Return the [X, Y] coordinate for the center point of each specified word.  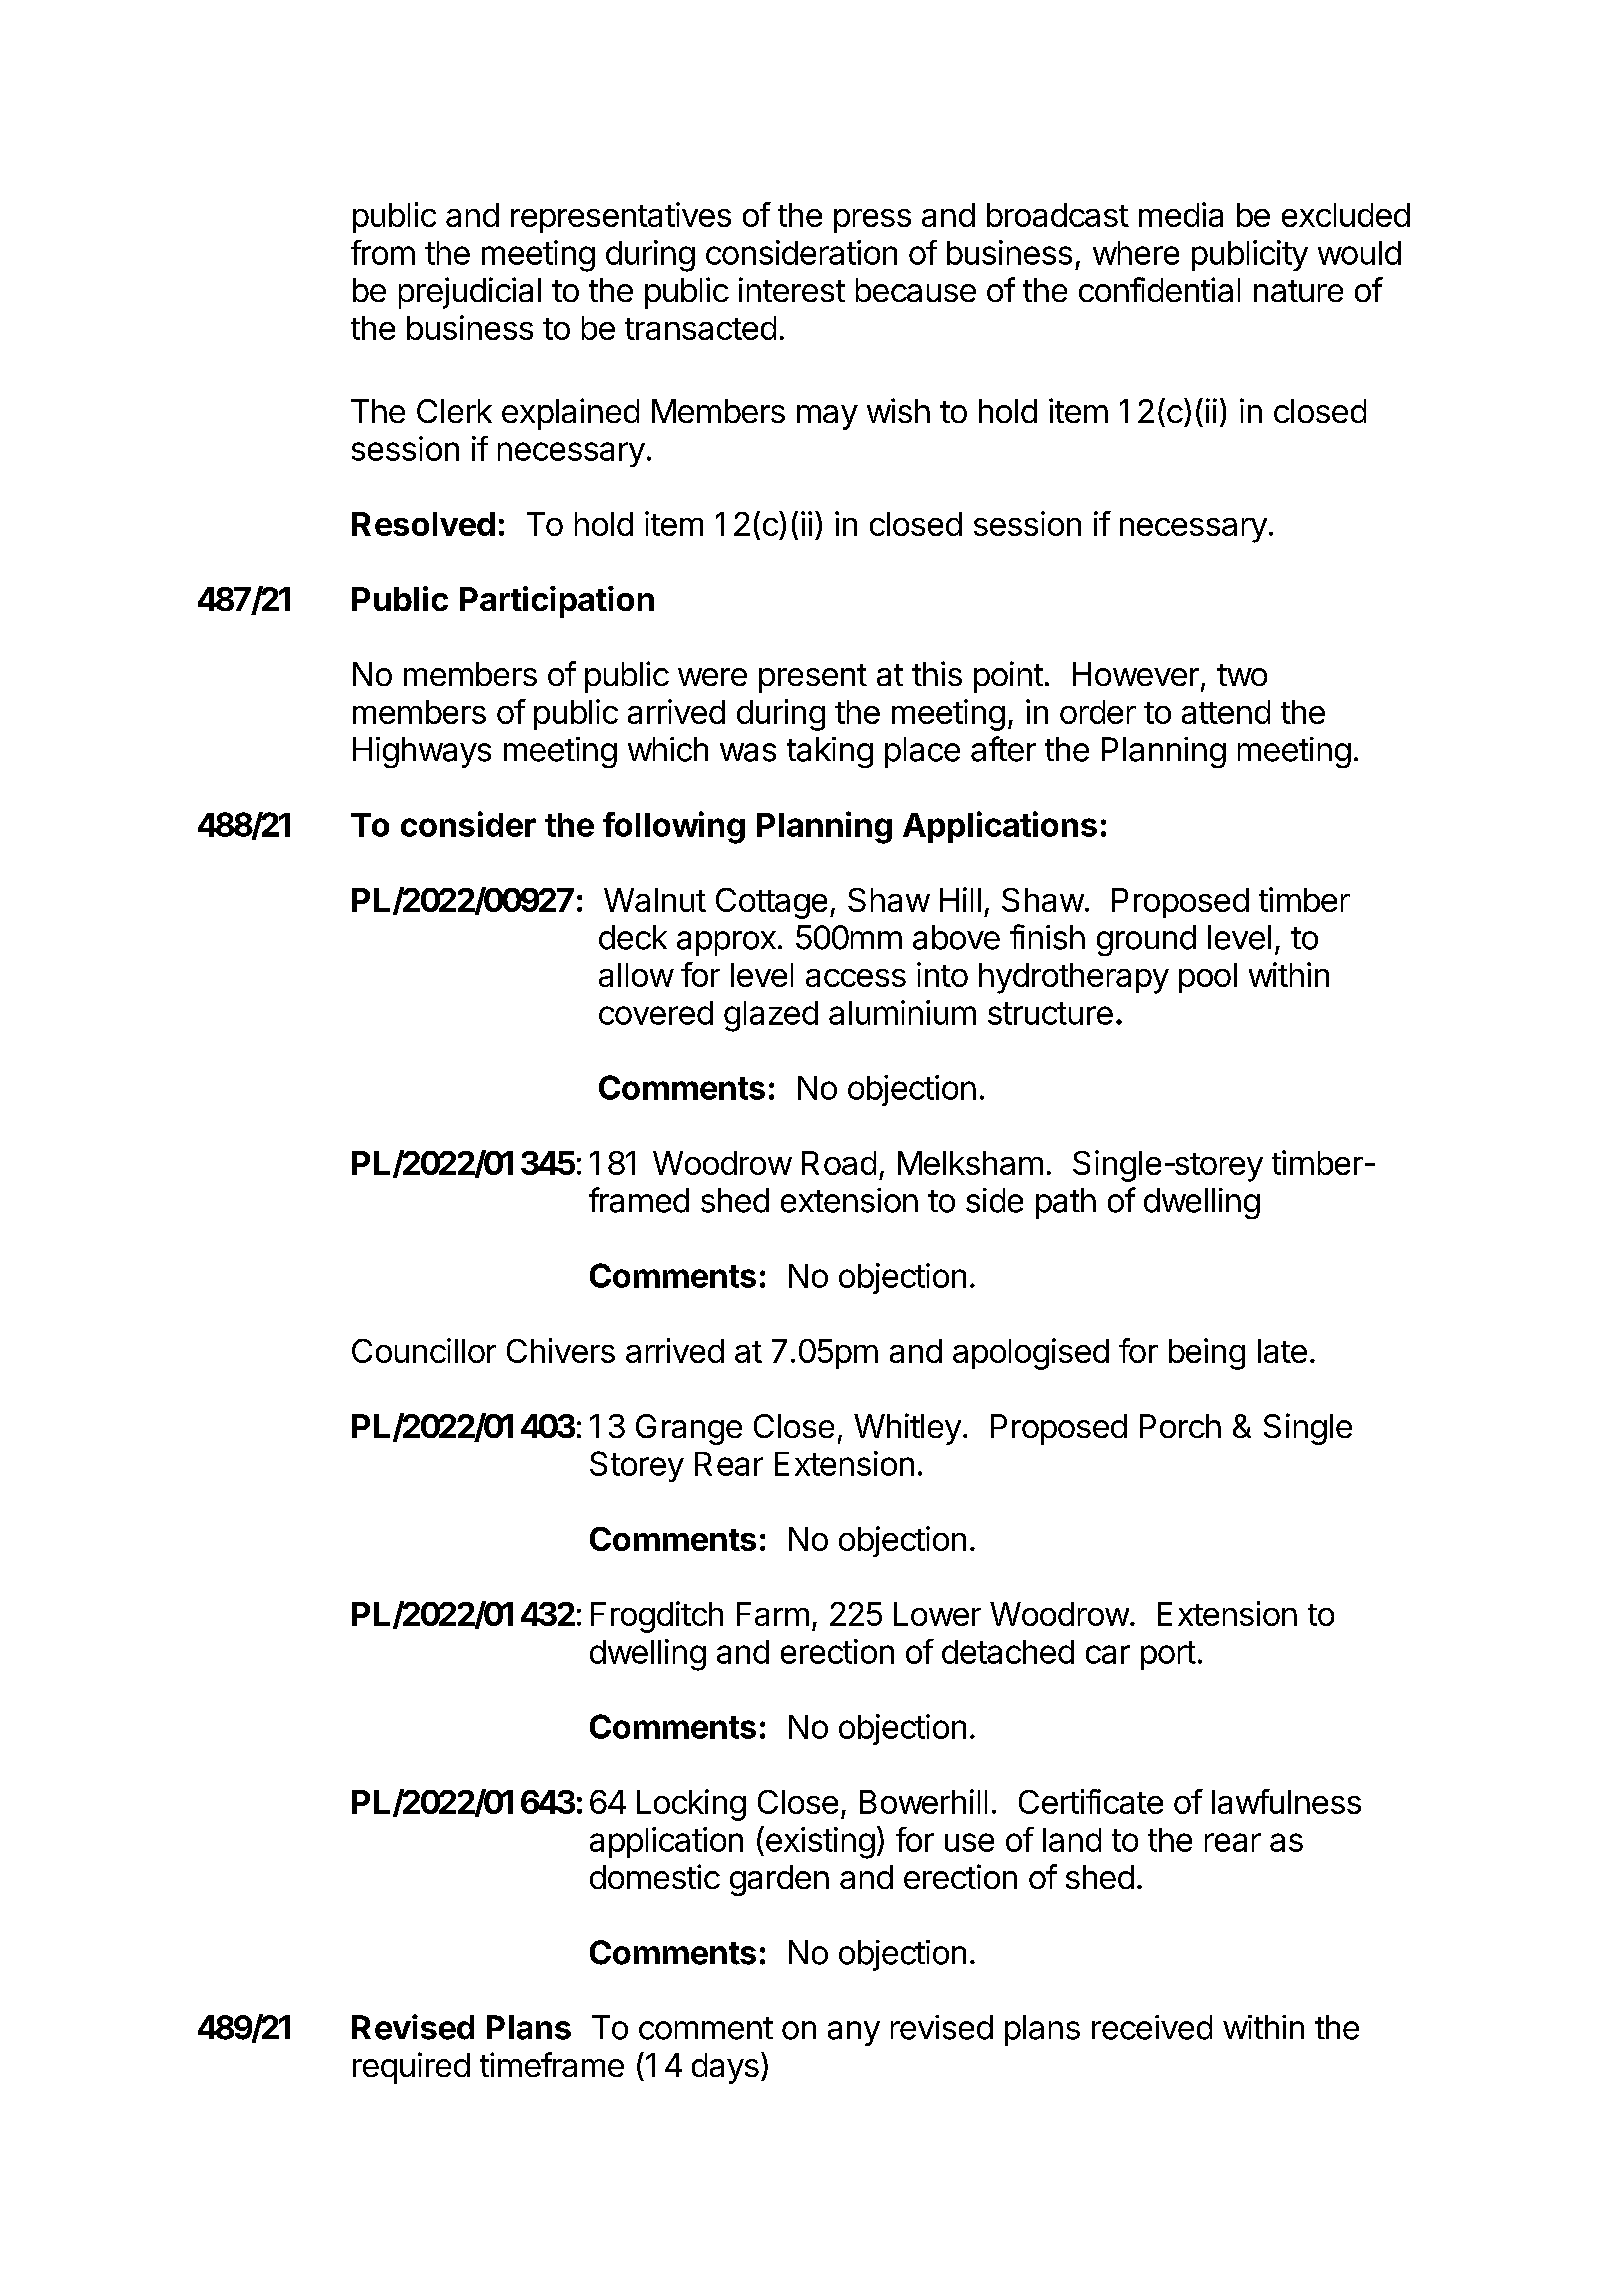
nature [1298, 291]
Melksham [970, 1163]
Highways [422, 752]
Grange [689, 1429]
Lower [937, 1614]
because [916, 290]
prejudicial [470, 293]
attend [1226, 712]
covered [656, 1013]
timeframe [552, 2064]
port [1168, 1655]
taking [830, 752]
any [854, 2033]
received [1152, 2027]
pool [1208, 978]
